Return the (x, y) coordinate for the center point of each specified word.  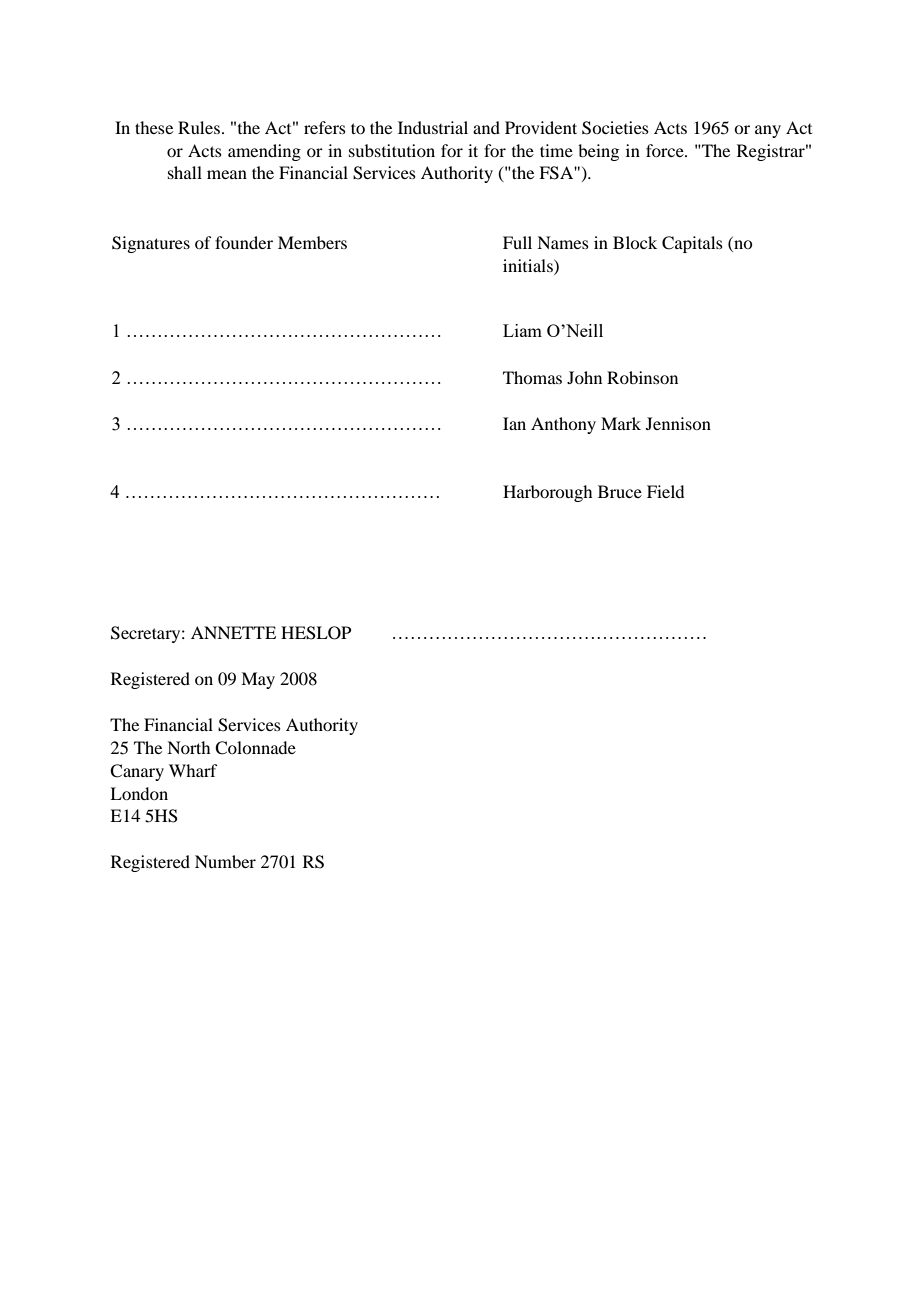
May (258, 680)
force (666, 150)
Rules (199, 127)
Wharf (193, 770)
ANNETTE (233, 632)
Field (665, 491)
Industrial (433, 127)
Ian (514, 423)
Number (225, 861)
